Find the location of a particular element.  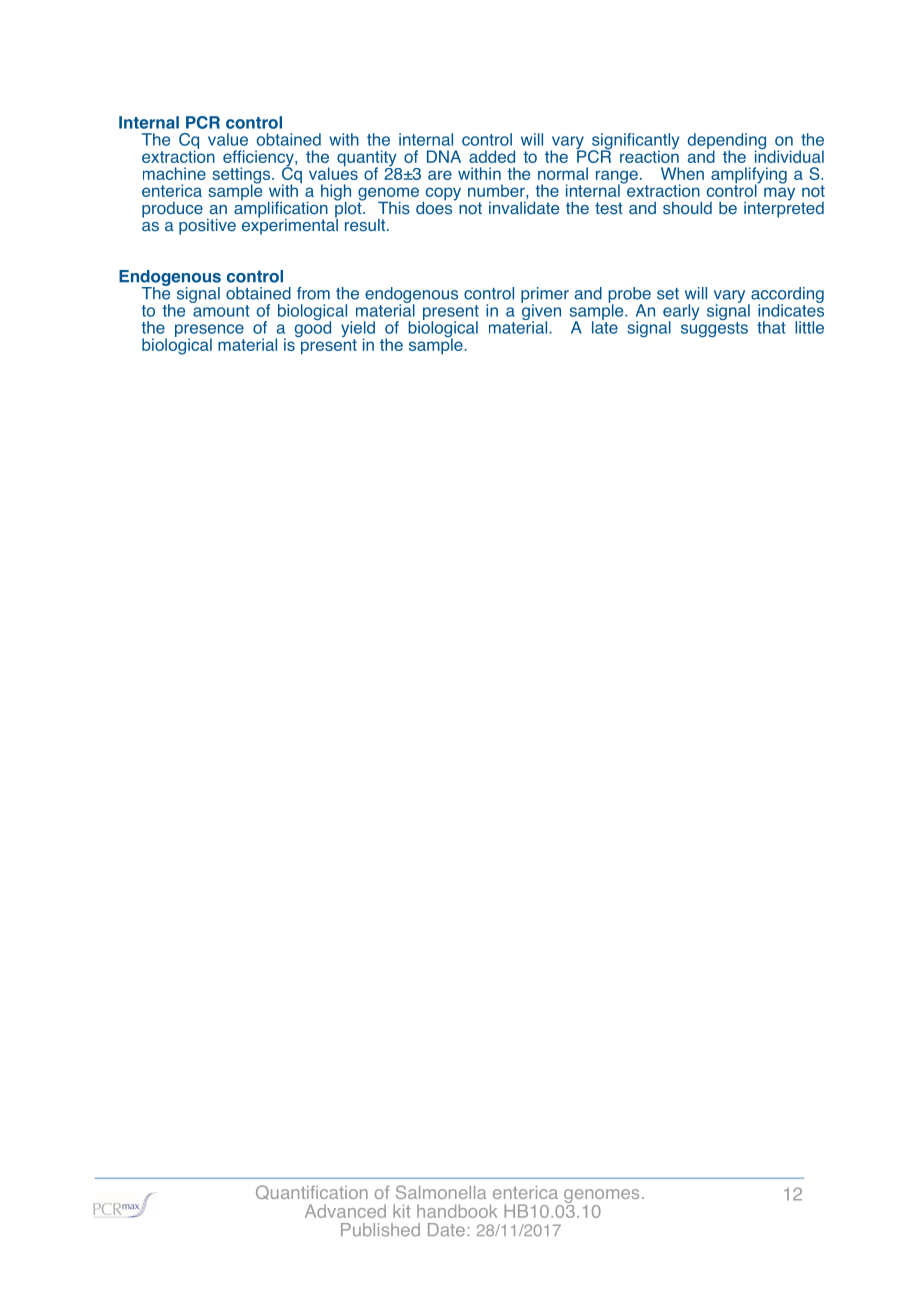

late is located at coordinates (605, 326).
